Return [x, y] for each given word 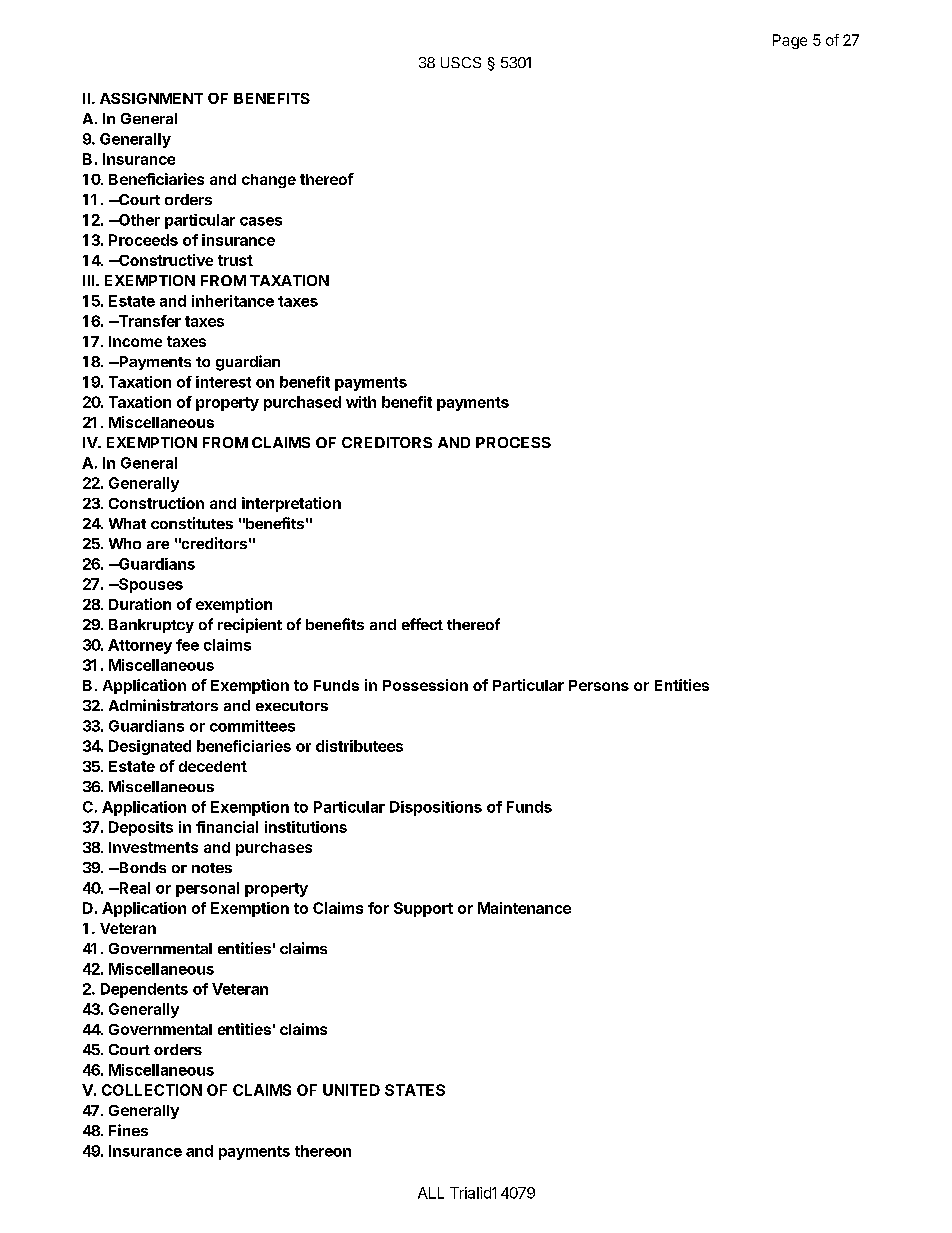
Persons [599, 685]
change [269, 181]
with [361, 402]
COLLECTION [152, 1090]
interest [223, 382]
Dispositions [436, 808]
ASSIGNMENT [151, 98]
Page [790, 41]
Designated [150, 747]
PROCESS [513, 442]
